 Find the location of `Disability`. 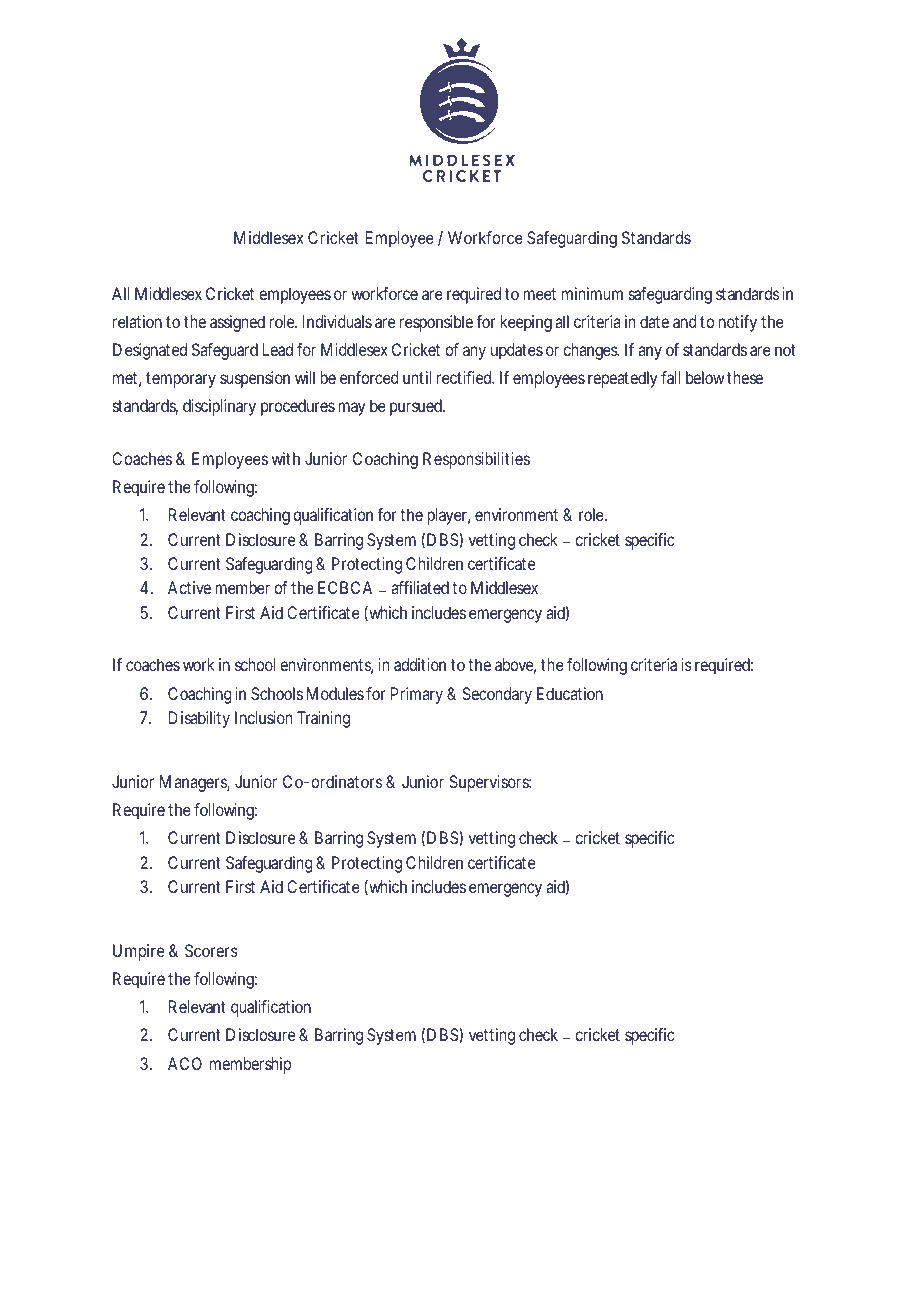

Disability is located at coordinates (199, 719).
